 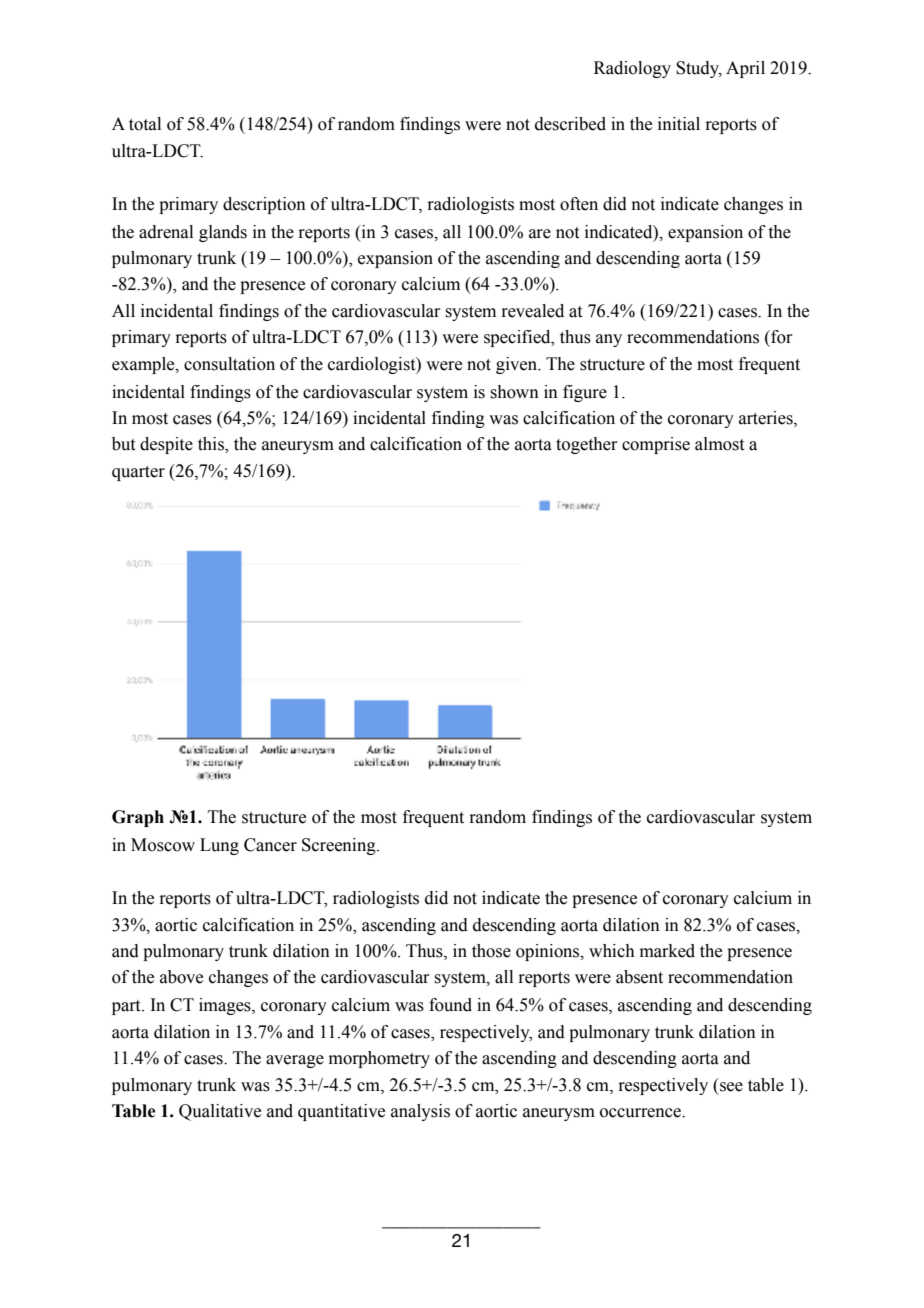 I want to click on comprise, so click(x=656, y=445).
